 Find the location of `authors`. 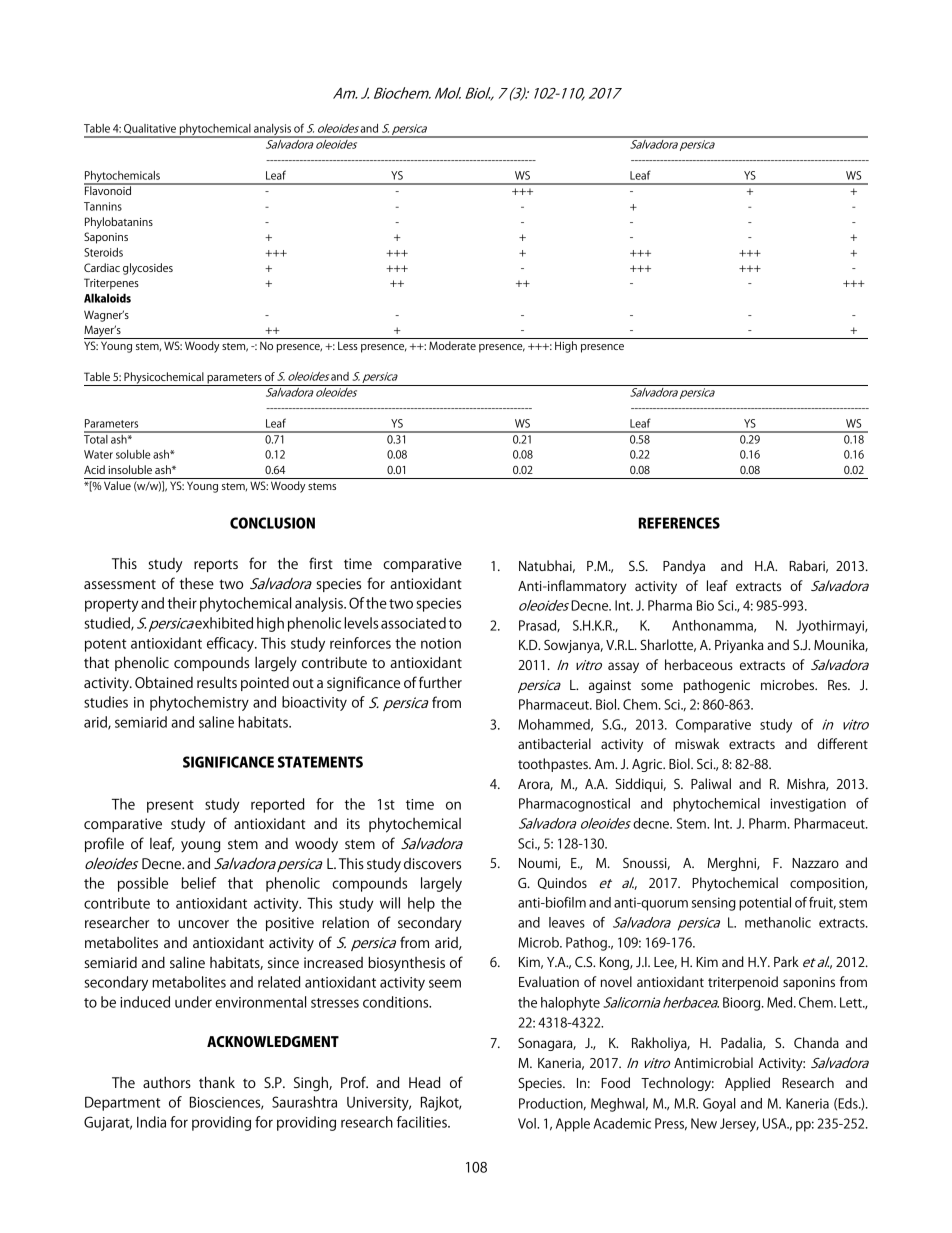

authors is located at coordinates (167, 1082).
